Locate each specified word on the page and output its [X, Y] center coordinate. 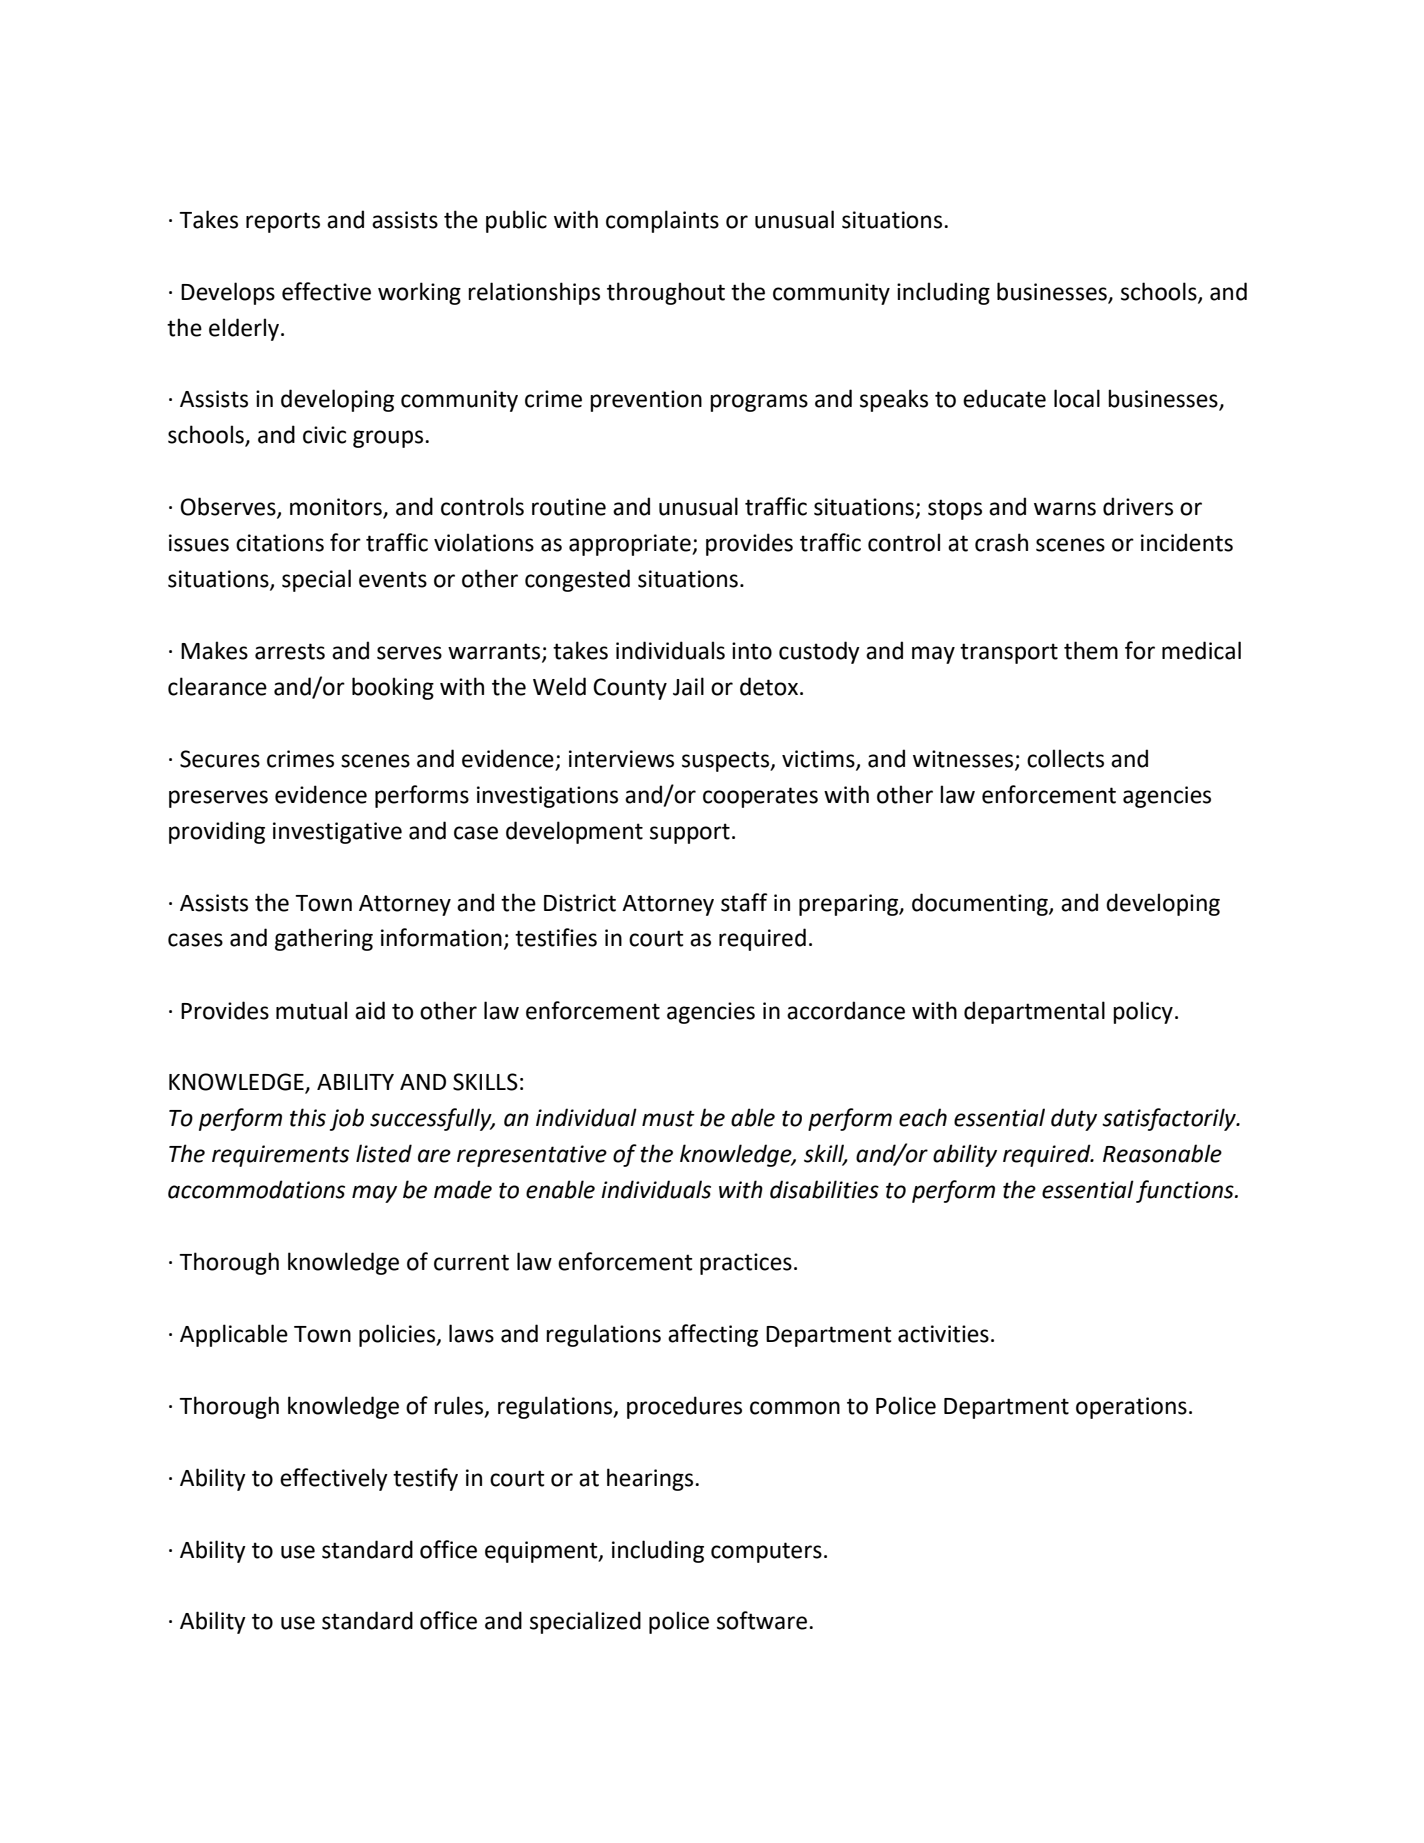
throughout [666, 293]
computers [766, 1552]
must [668, 1118]
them [1091, 650]
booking [393, 688]
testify [425, 1479]
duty [1074, 1119]
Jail [688, 686]
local [1077, 398]
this [308, 1117]
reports [283, 222]
